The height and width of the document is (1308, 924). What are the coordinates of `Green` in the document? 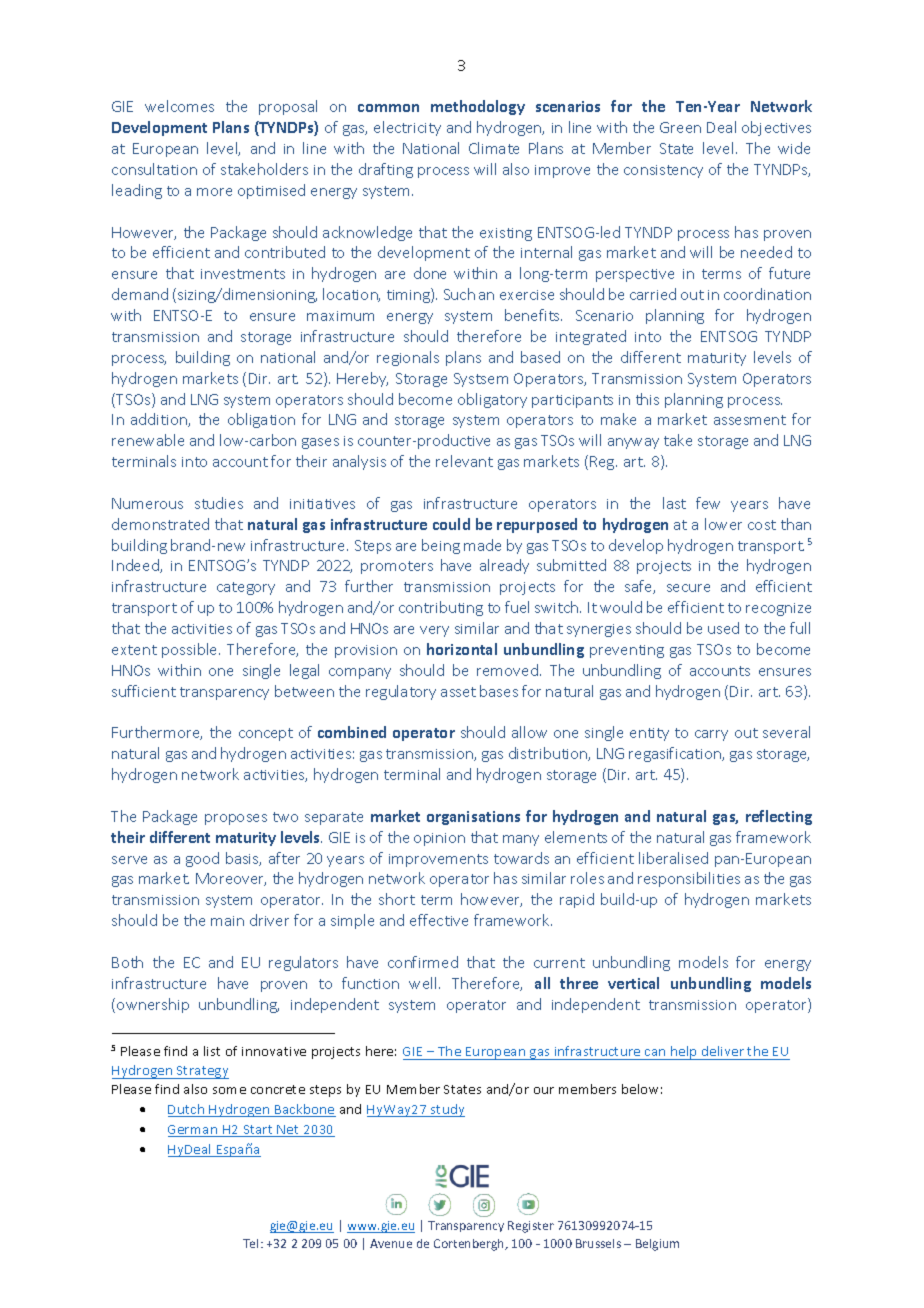 It's located at (680, 127).
